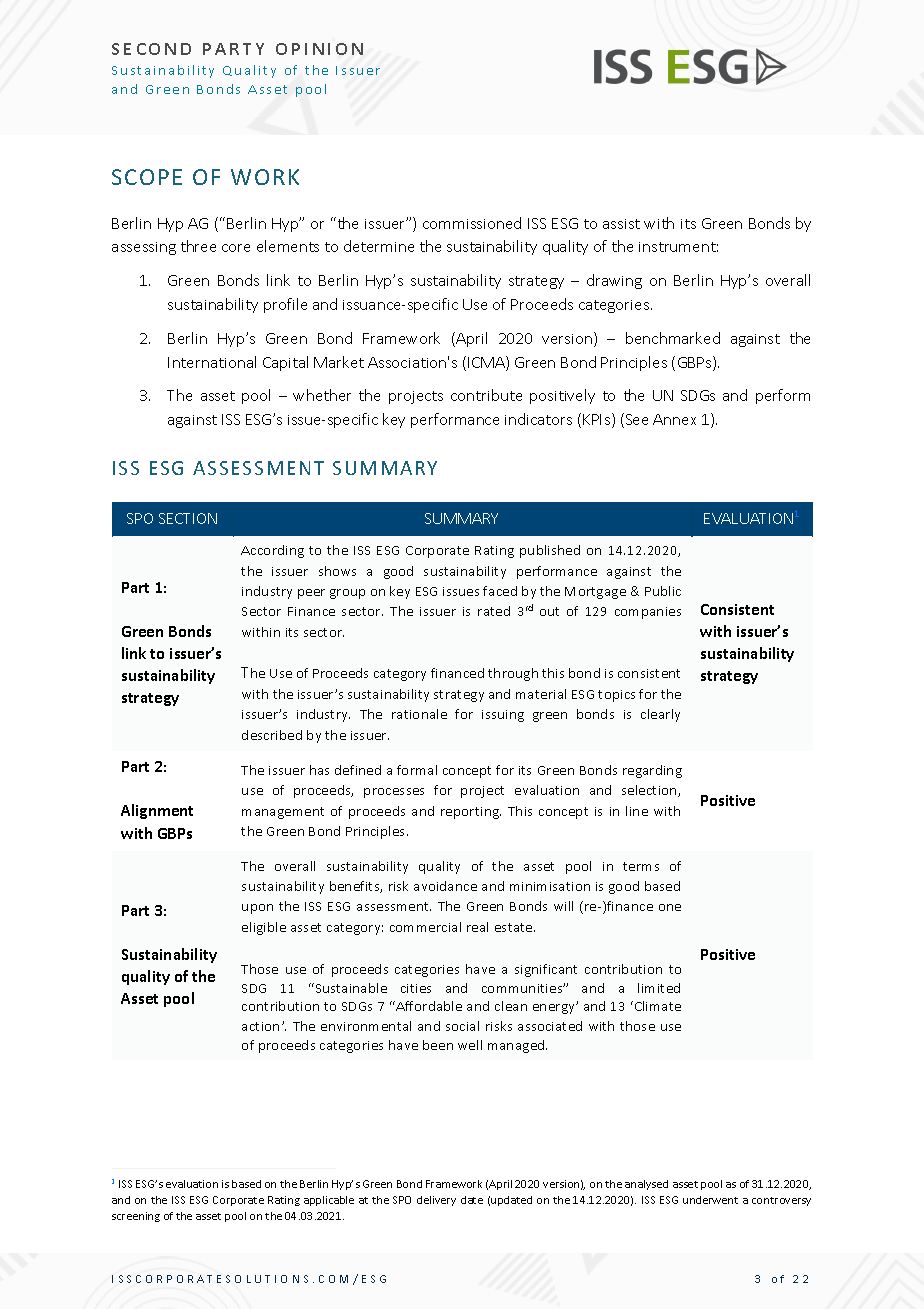  Describe the element at coordinates (264, 928) in the image. I see `eligible` at that location.
